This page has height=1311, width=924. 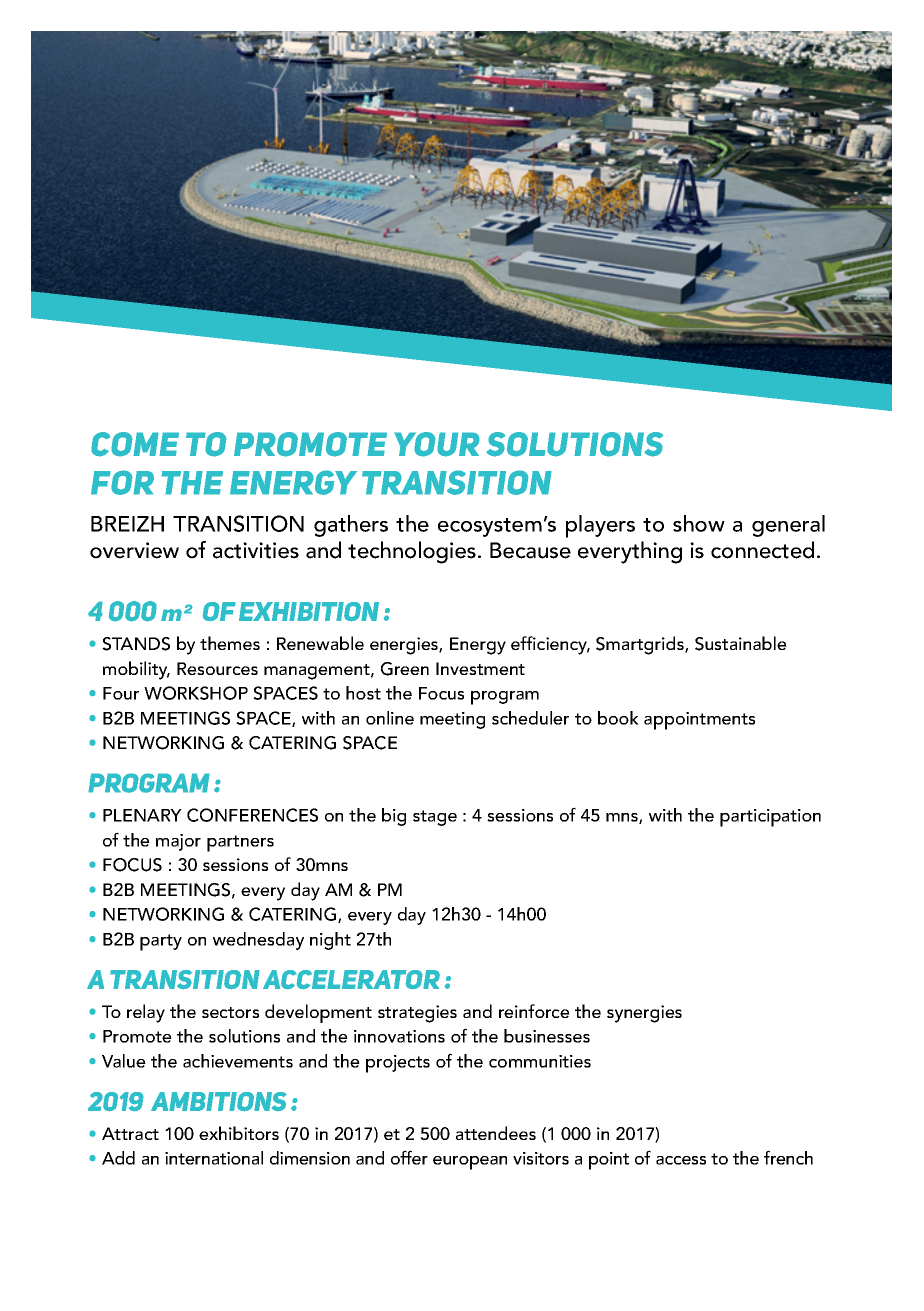 What do you see at coordinates (480, 668) in the page?
I see `Investment` at bounding box center [480, 668].
